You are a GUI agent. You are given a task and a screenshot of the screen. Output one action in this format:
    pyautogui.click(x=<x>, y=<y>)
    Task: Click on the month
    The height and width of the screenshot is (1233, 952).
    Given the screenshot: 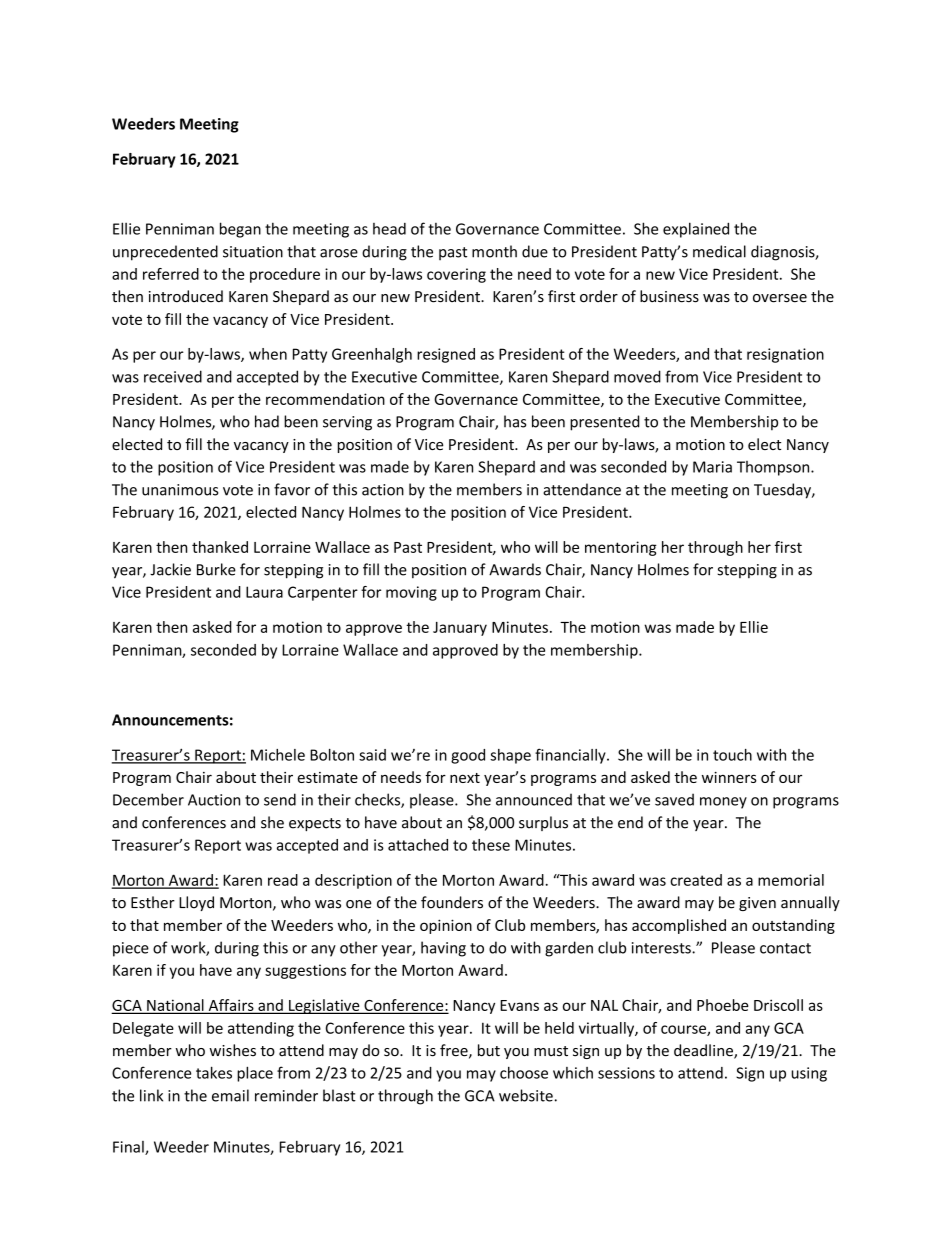 What is the action you would take?
    pyautogui.click(x=494, y=251)
